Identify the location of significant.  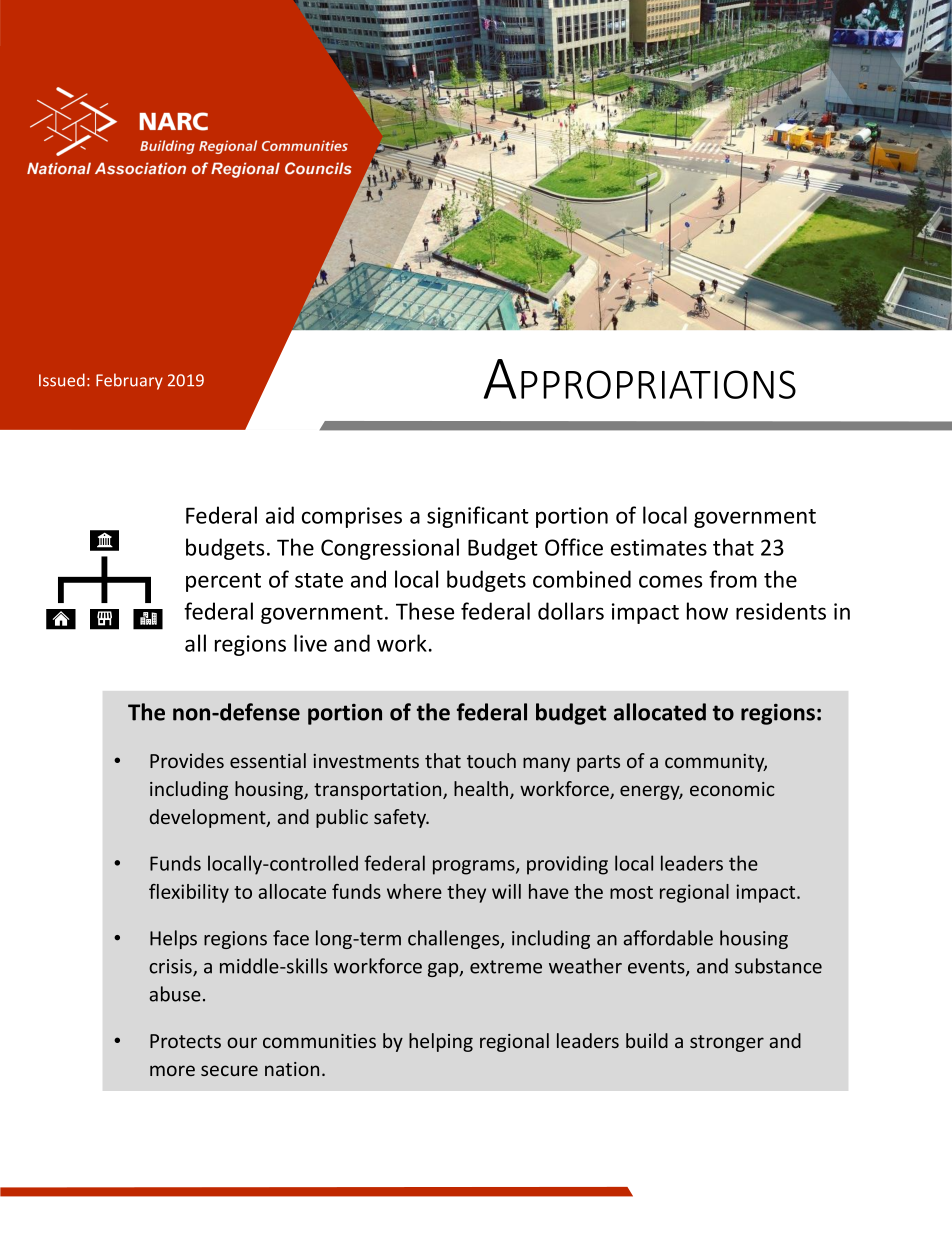
(478, 517).
